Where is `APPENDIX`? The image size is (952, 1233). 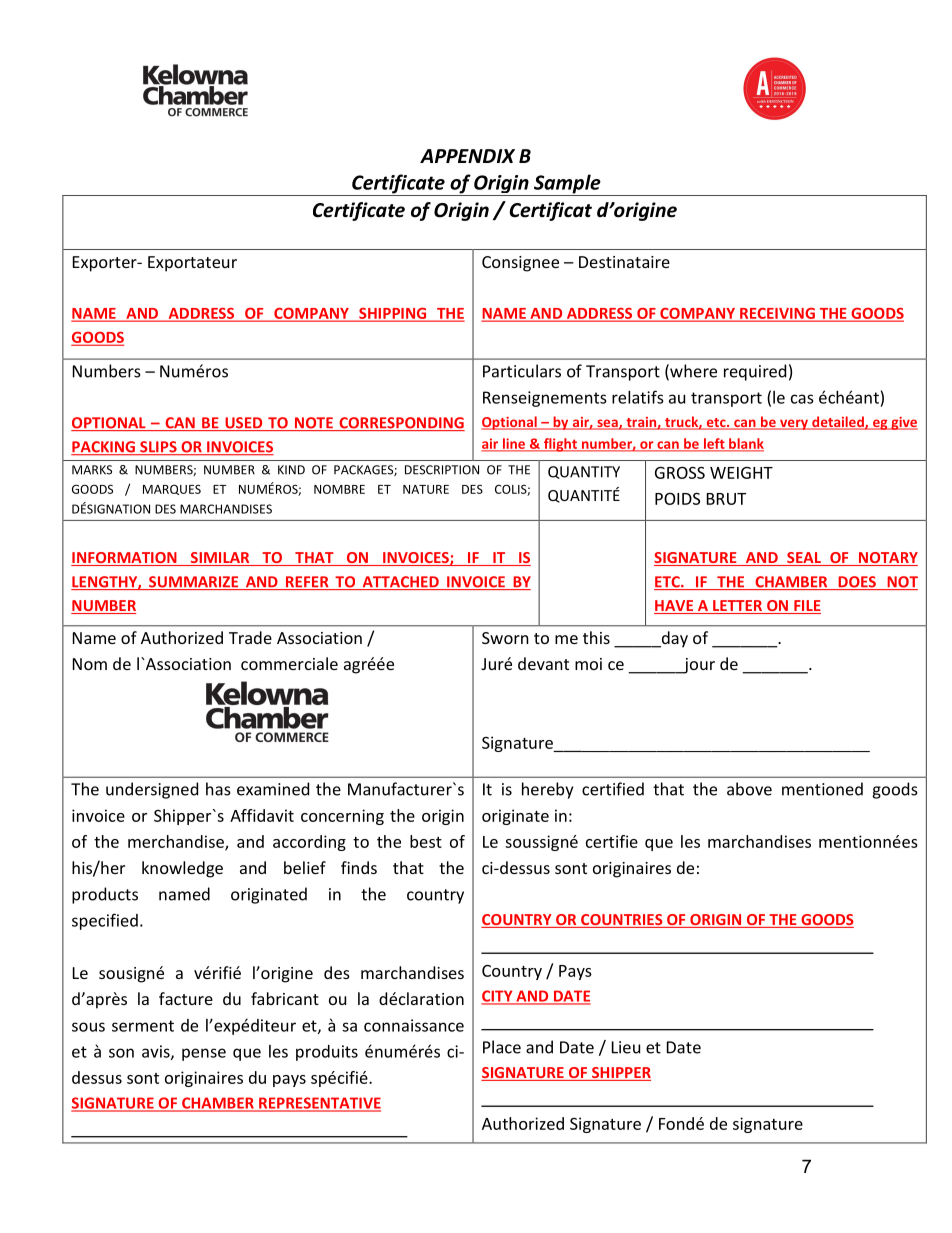 APPENDIX is located at coordinates (467, 156).
